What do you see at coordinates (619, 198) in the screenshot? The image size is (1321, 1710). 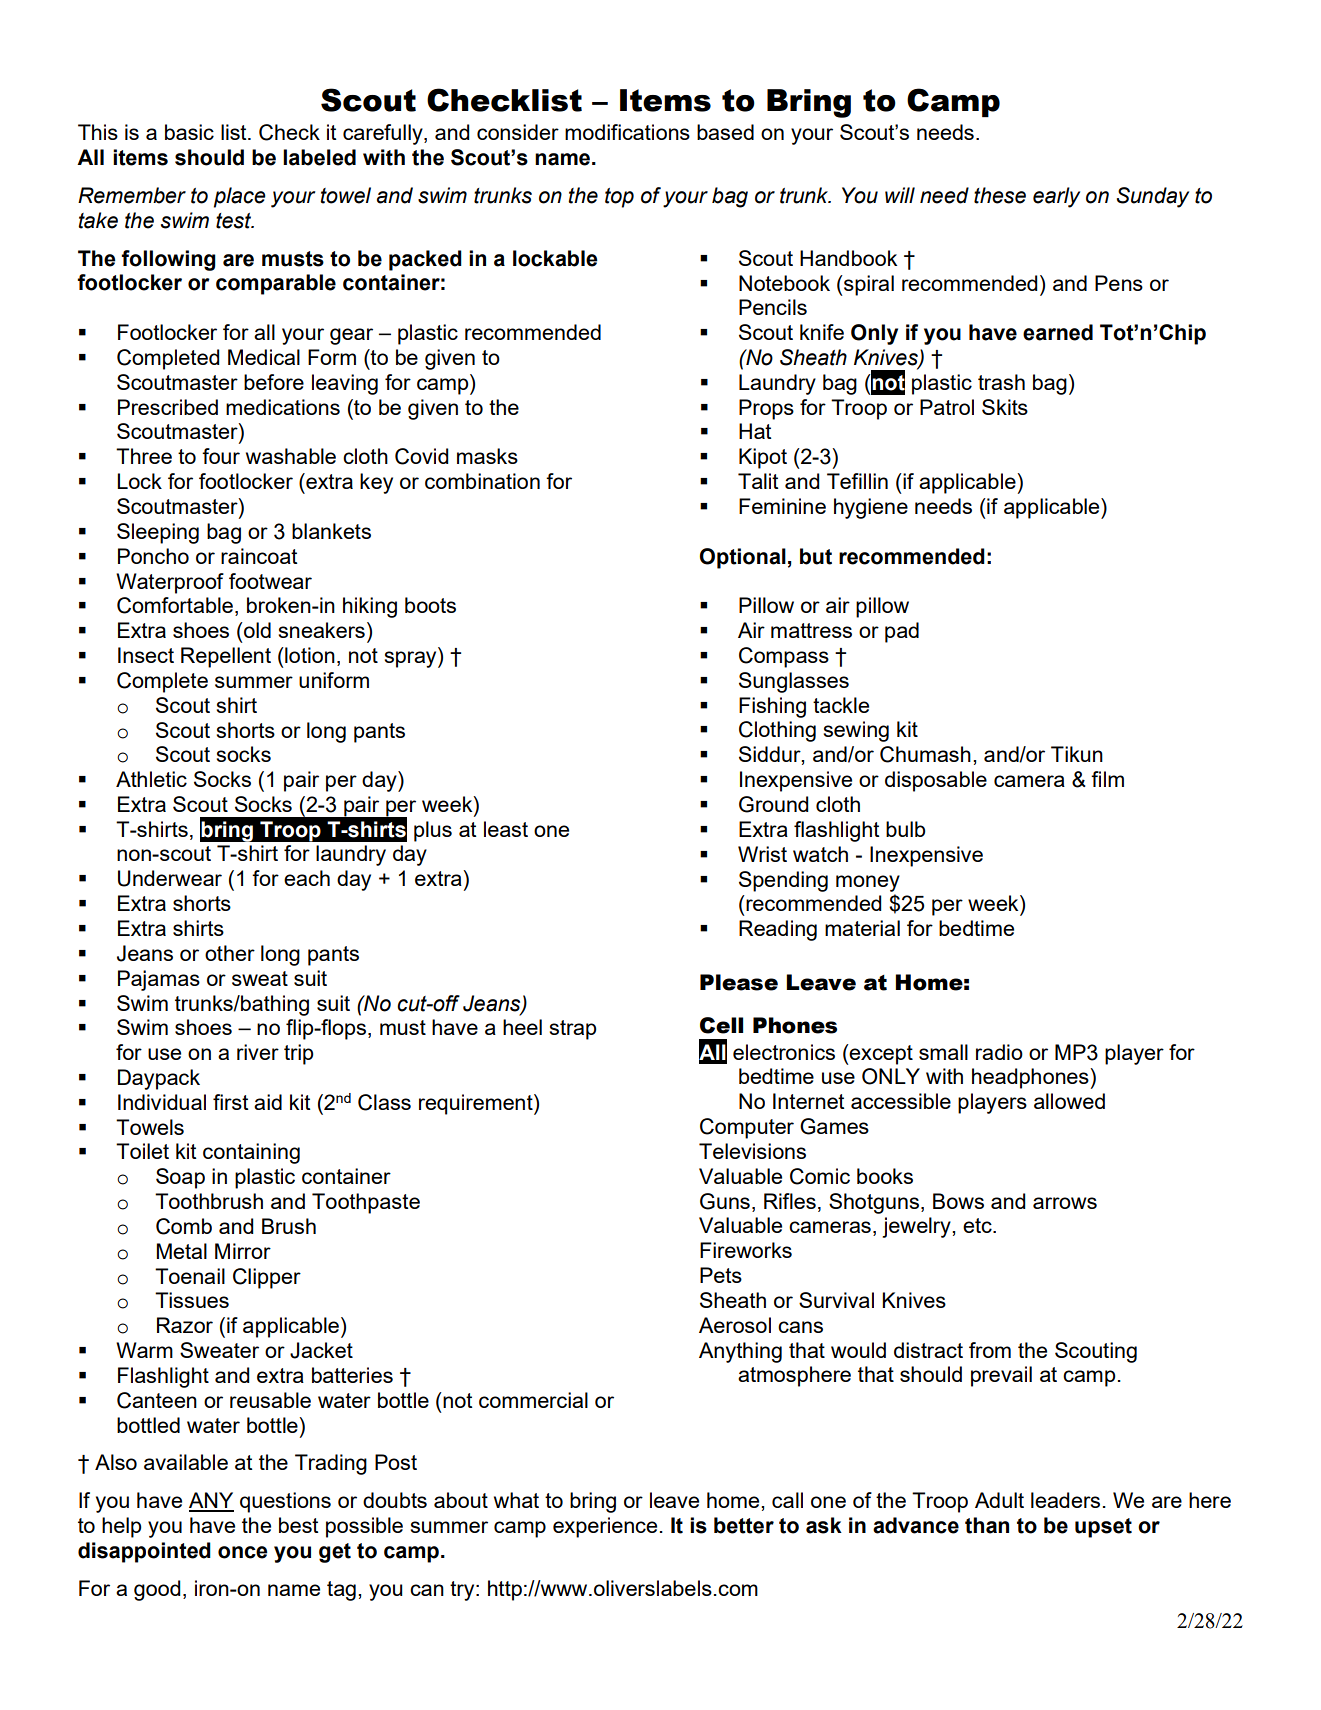 I see `top` at bounding box center [619, 198].
